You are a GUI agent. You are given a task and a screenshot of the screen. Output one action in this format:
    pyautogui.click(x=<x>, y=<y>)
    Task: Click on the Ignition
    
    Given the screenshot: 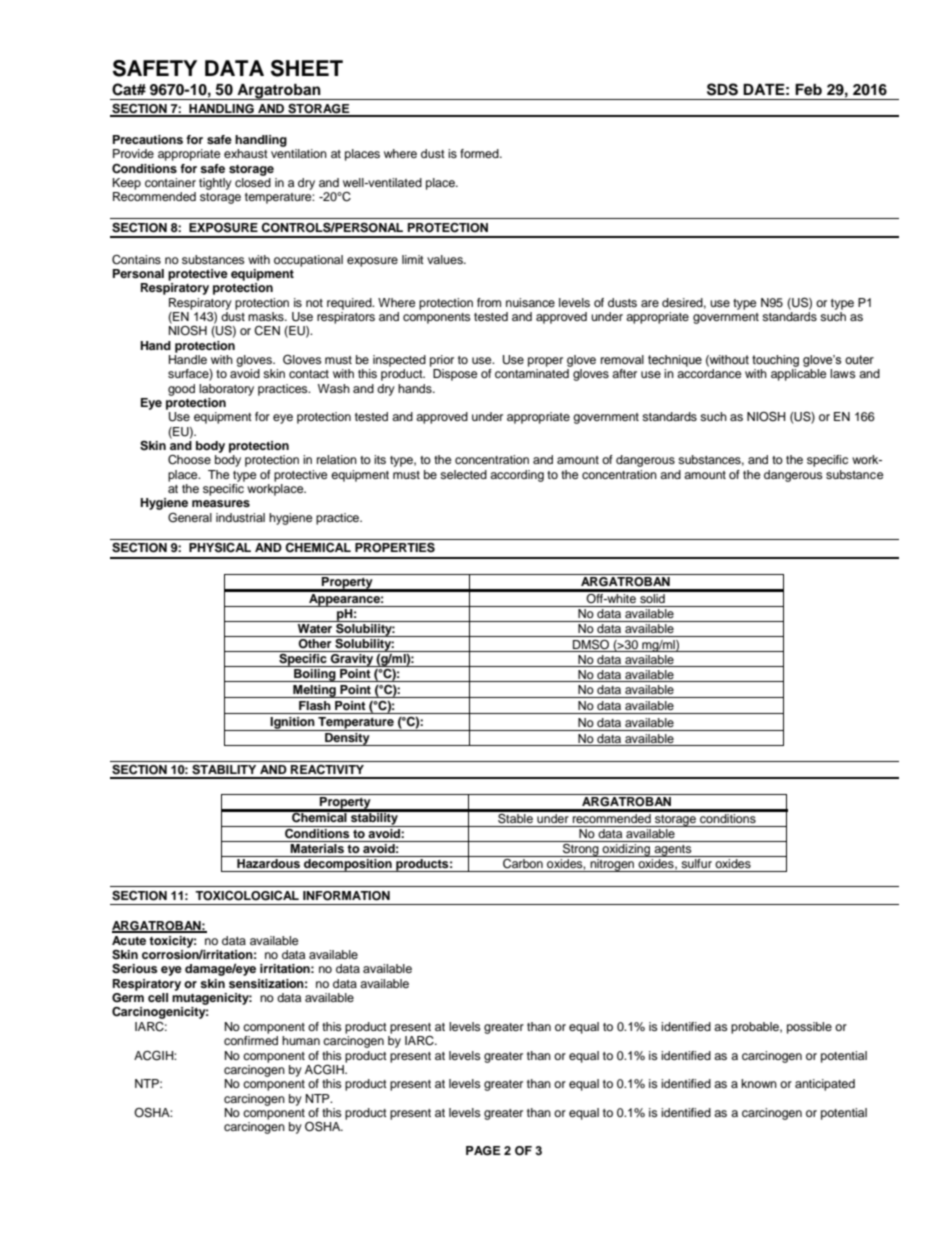 What is the action you would take?
    pyautogui.click(x=292, y=724)
